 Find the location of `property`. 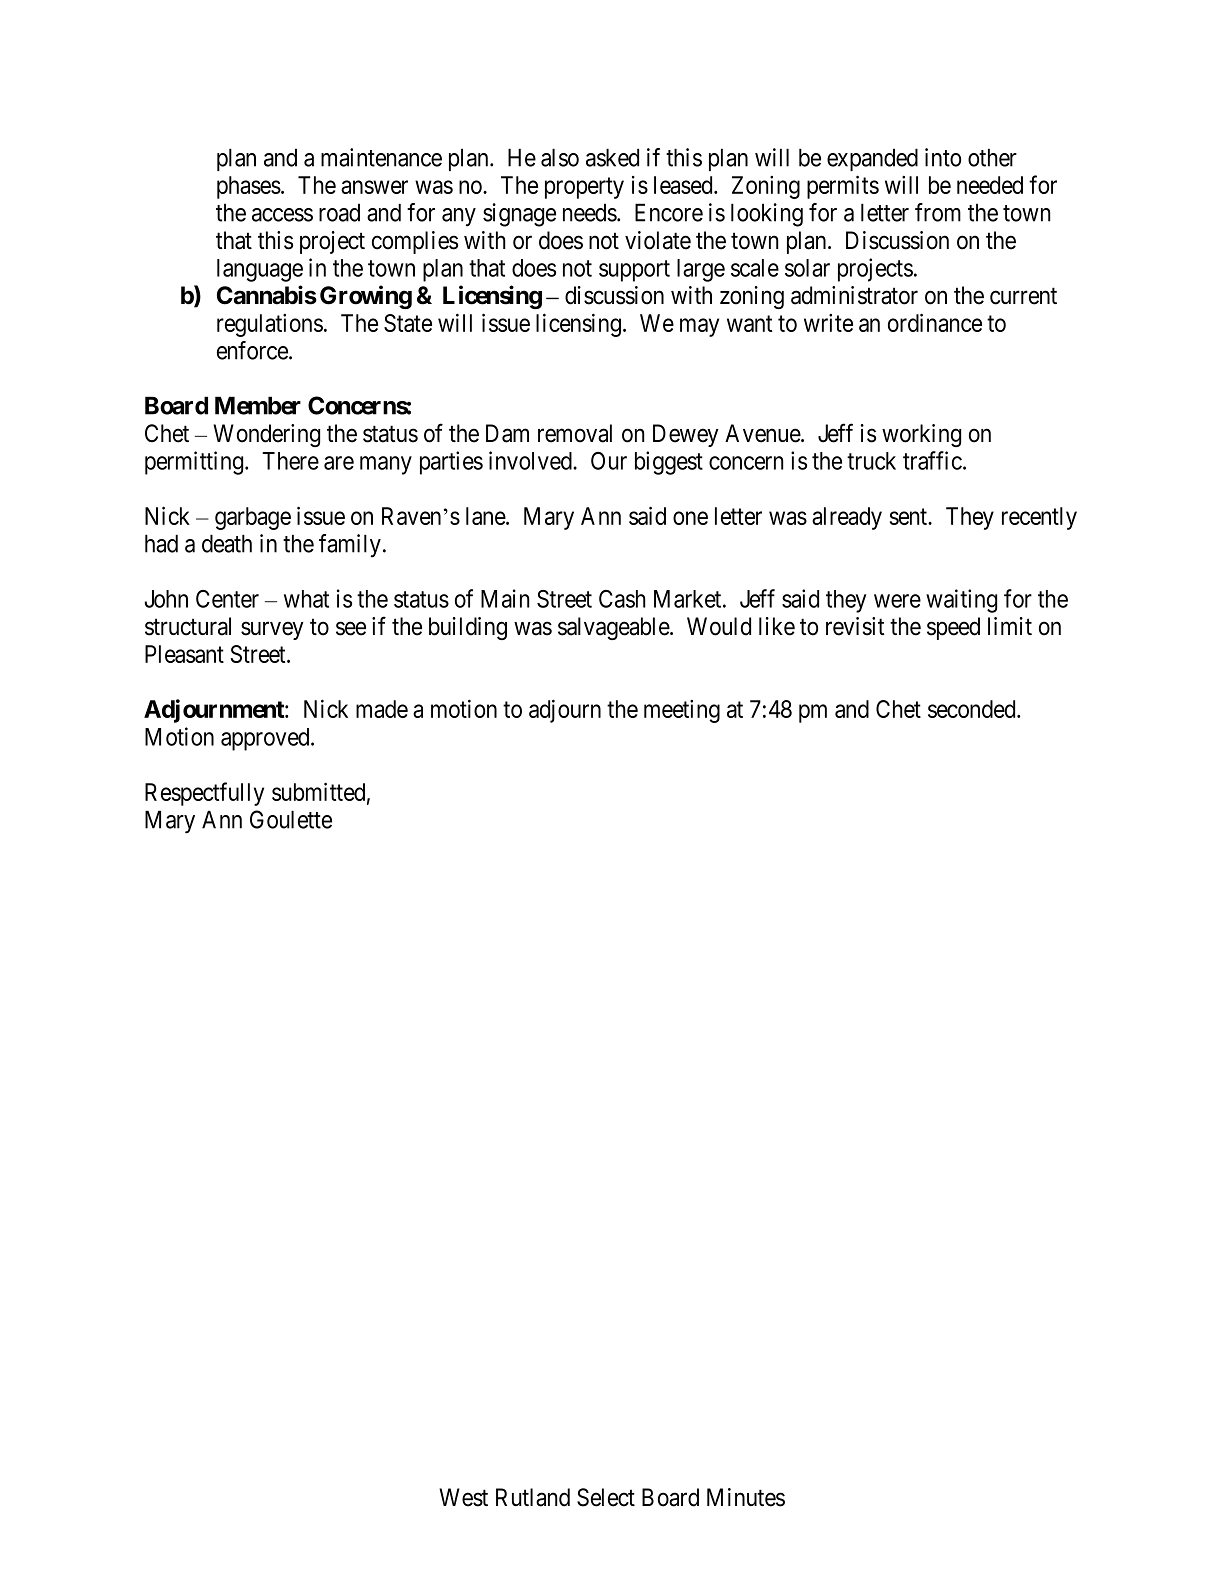

property is located at coordinates (584, 188).
